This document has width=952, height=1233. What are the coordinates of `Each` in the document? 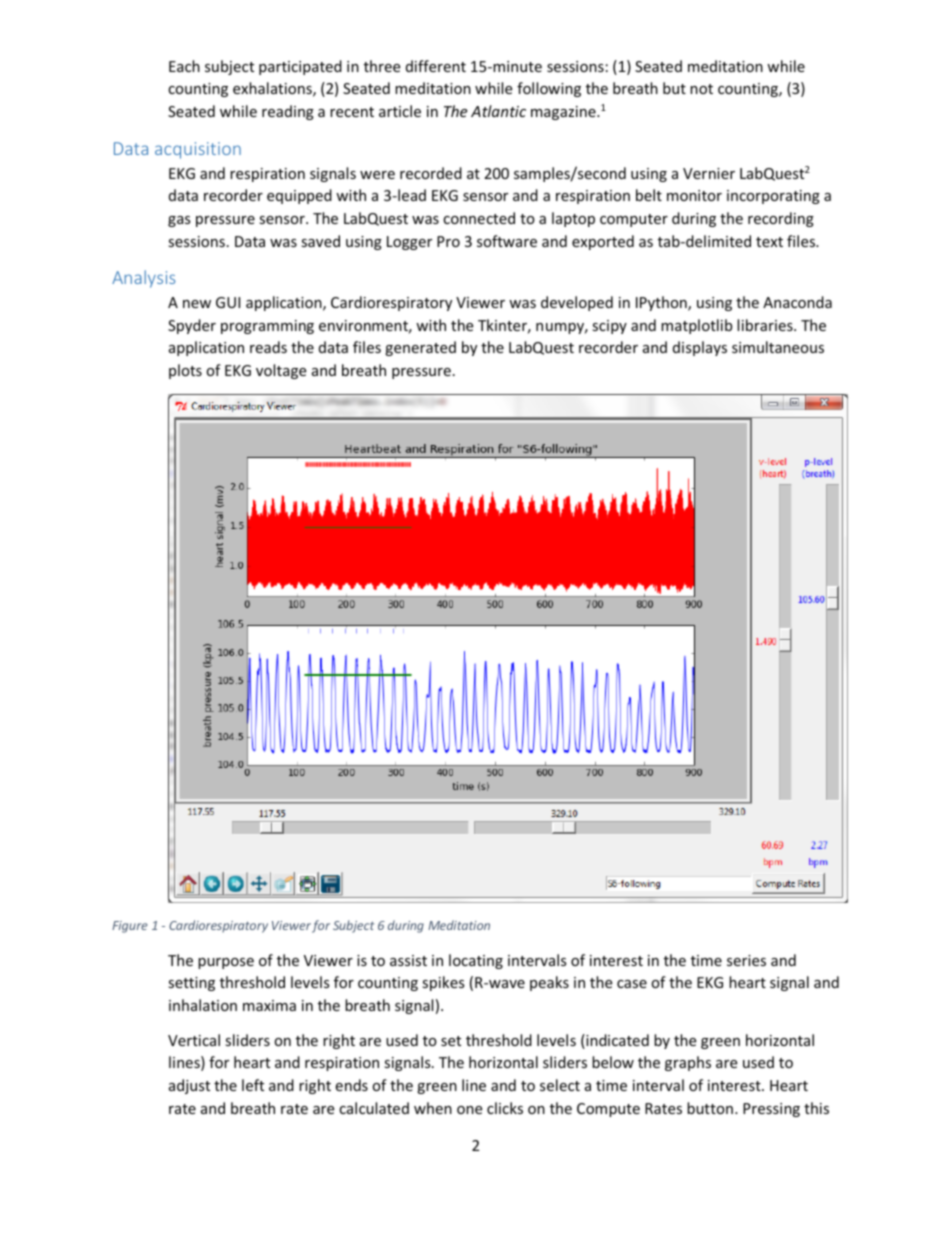 It's located at (184, 66).
